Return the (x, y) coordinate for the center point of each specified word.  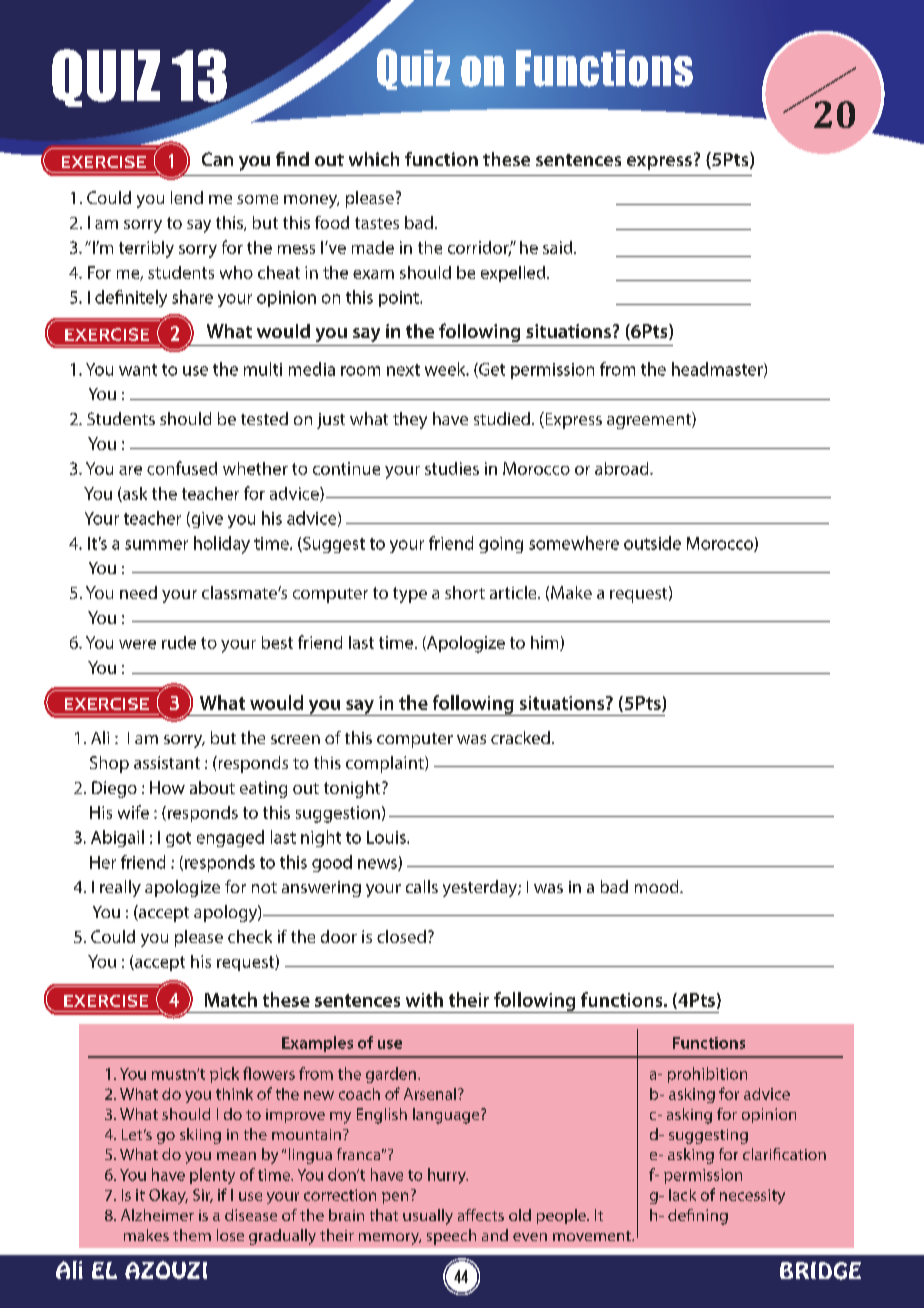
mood (658, 886)
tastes (377, 223)
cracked (520, 737)
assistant (167, 762)
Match (231, 999)
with (424, 999)
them (192, 1235)
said (559, 247)
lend (187, 197)
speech (451, 1237)
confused (182, 468)
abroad (623, 468)
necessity (752, 1196)
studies (452, 468)
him (546, 643)
